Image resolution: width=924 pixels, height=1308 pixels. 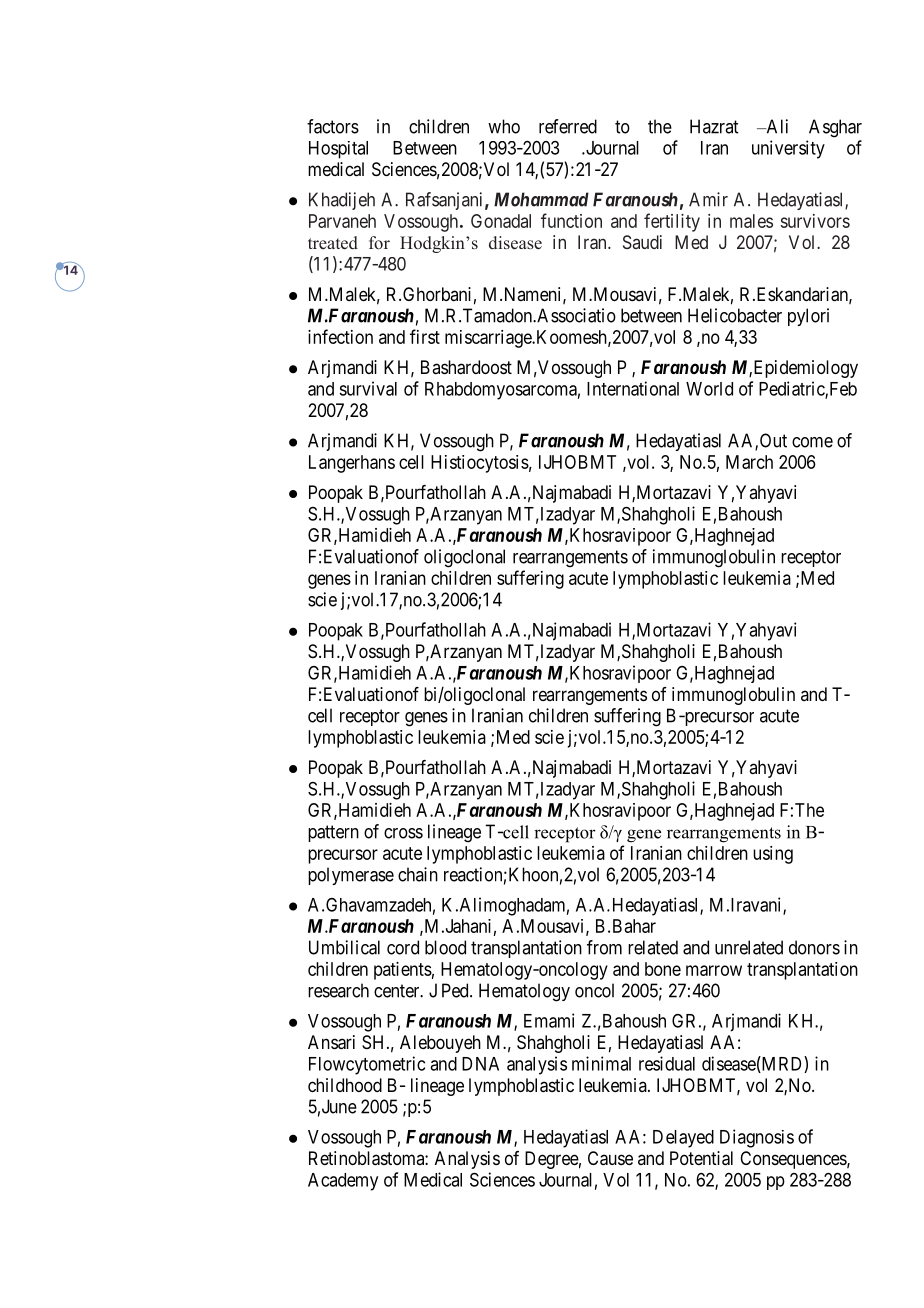 I want to click on Hospital, so click(x=338, y=150).
